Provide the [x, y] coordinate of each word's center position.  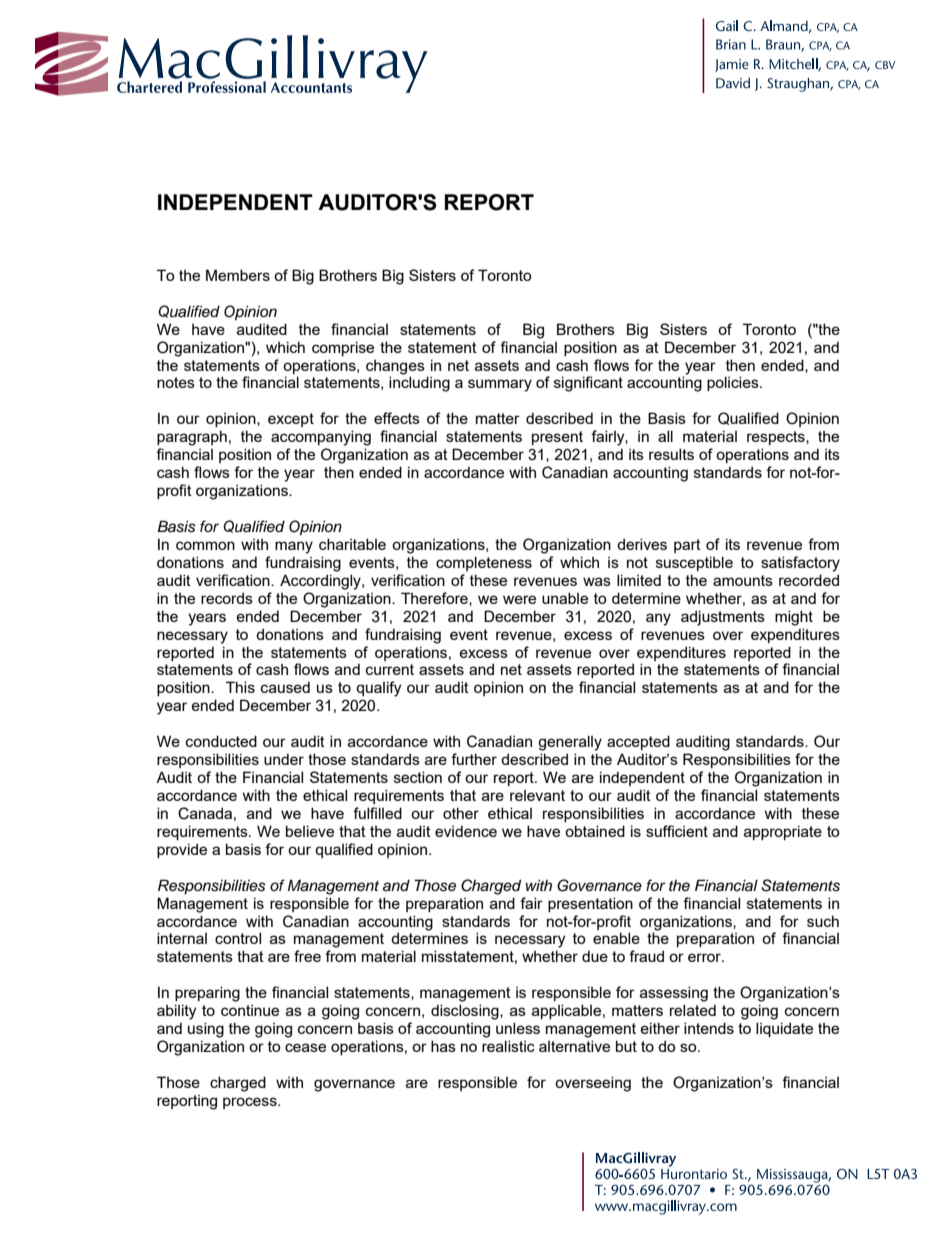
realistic [508, 1046]
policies [734, 383]
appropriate [783, 832]
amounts [743, 580]
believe [310, 831]
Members [238, 275]
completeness [484, 563]
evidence [466, 831]
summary [500, 385]
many [294, 547]
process [251, 1103]
